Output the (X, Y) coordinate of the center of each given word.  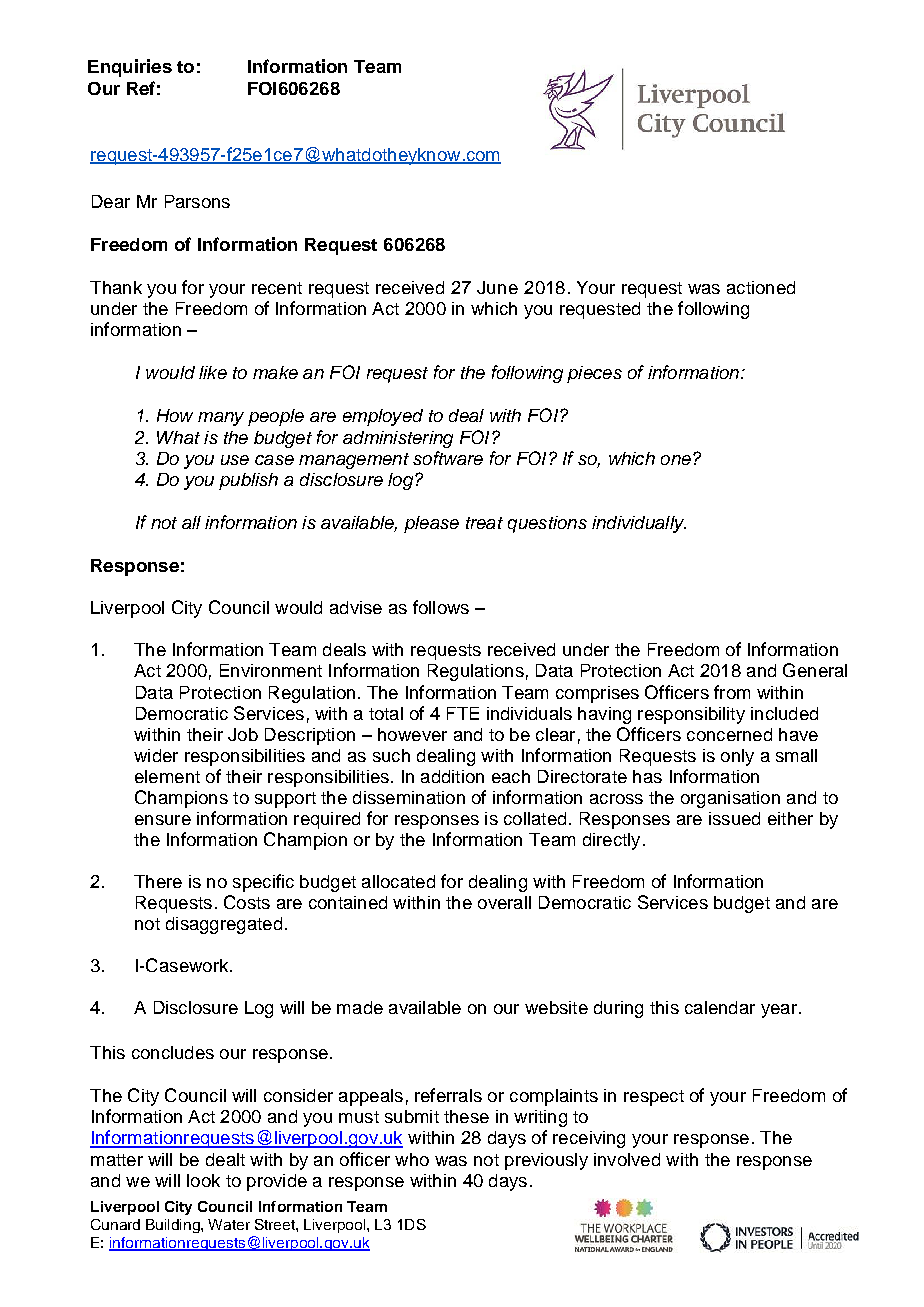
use (235, 460)
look (203, 1180)
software (448, 458)
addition (452, 776)
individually (639, 524)
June (497, 287)
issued (734, 818)
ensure (163, 820)
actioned (761, 287)
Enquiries (130, 68)
